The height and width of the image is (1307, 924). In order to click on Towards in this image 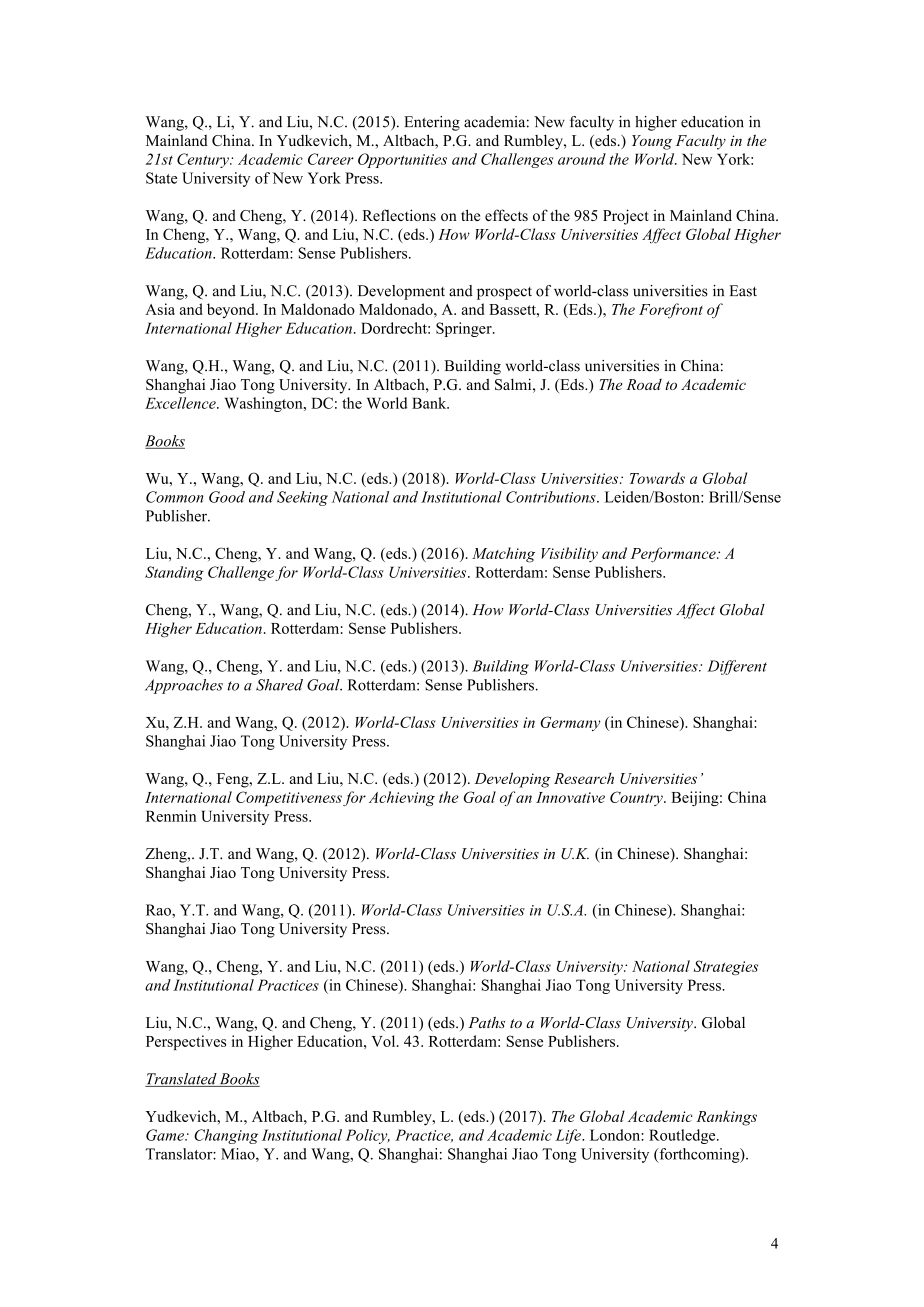, I will do `click(657, 478)`.
